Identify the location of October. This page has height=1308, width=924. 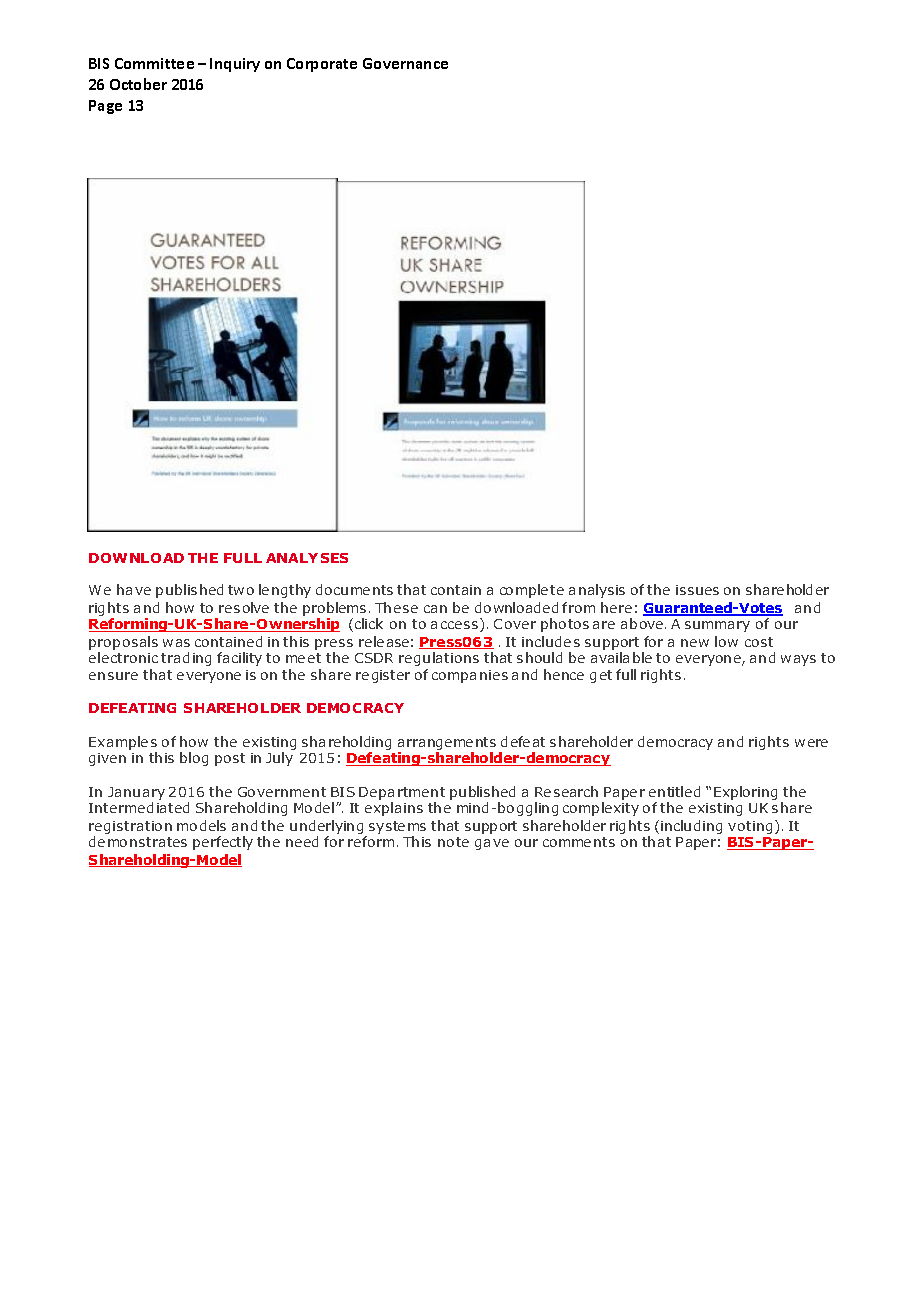
(138, 84).
